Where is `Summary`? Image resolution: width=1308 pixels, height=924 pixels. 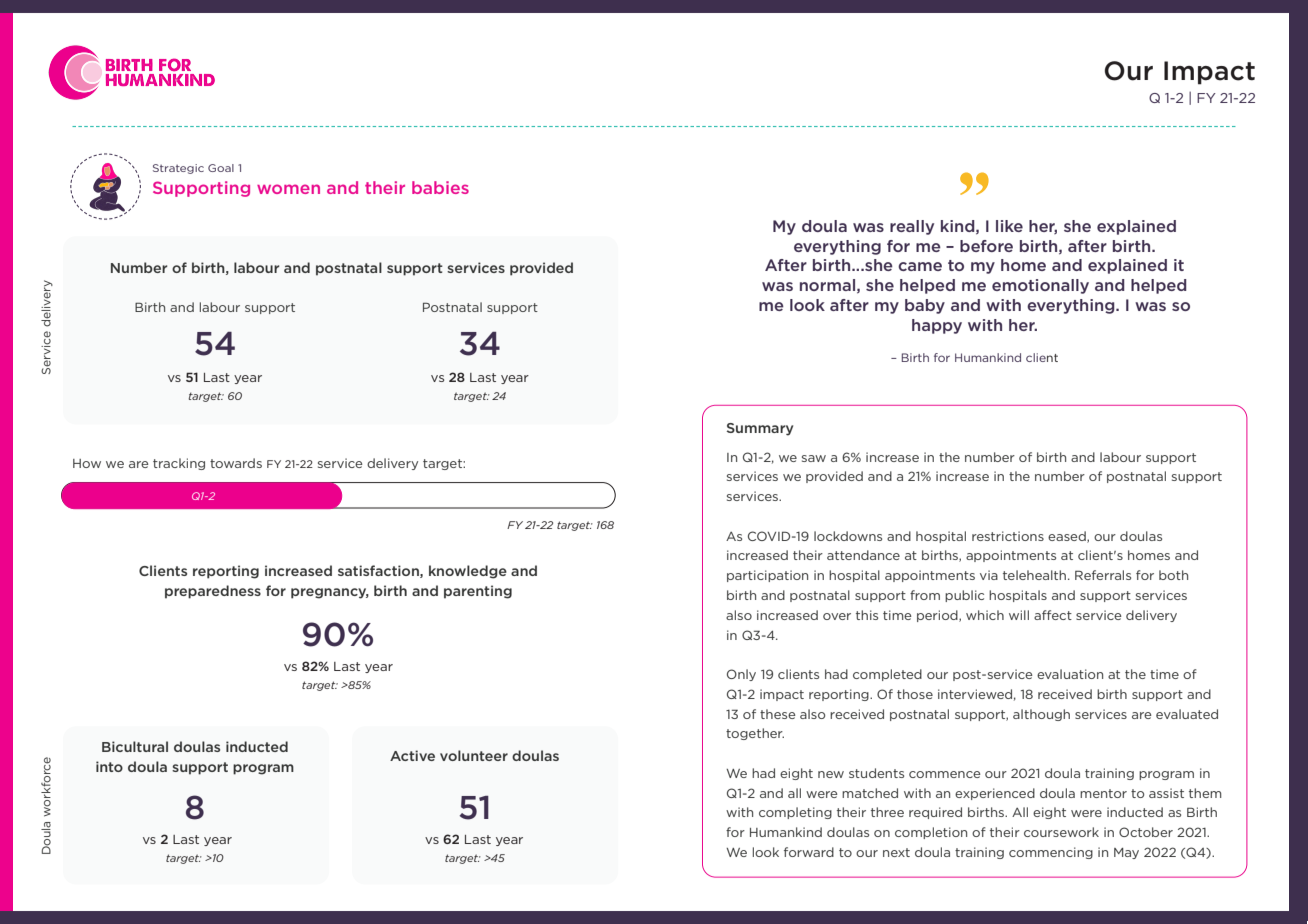 Summary is located at coordinates (760, 429).
